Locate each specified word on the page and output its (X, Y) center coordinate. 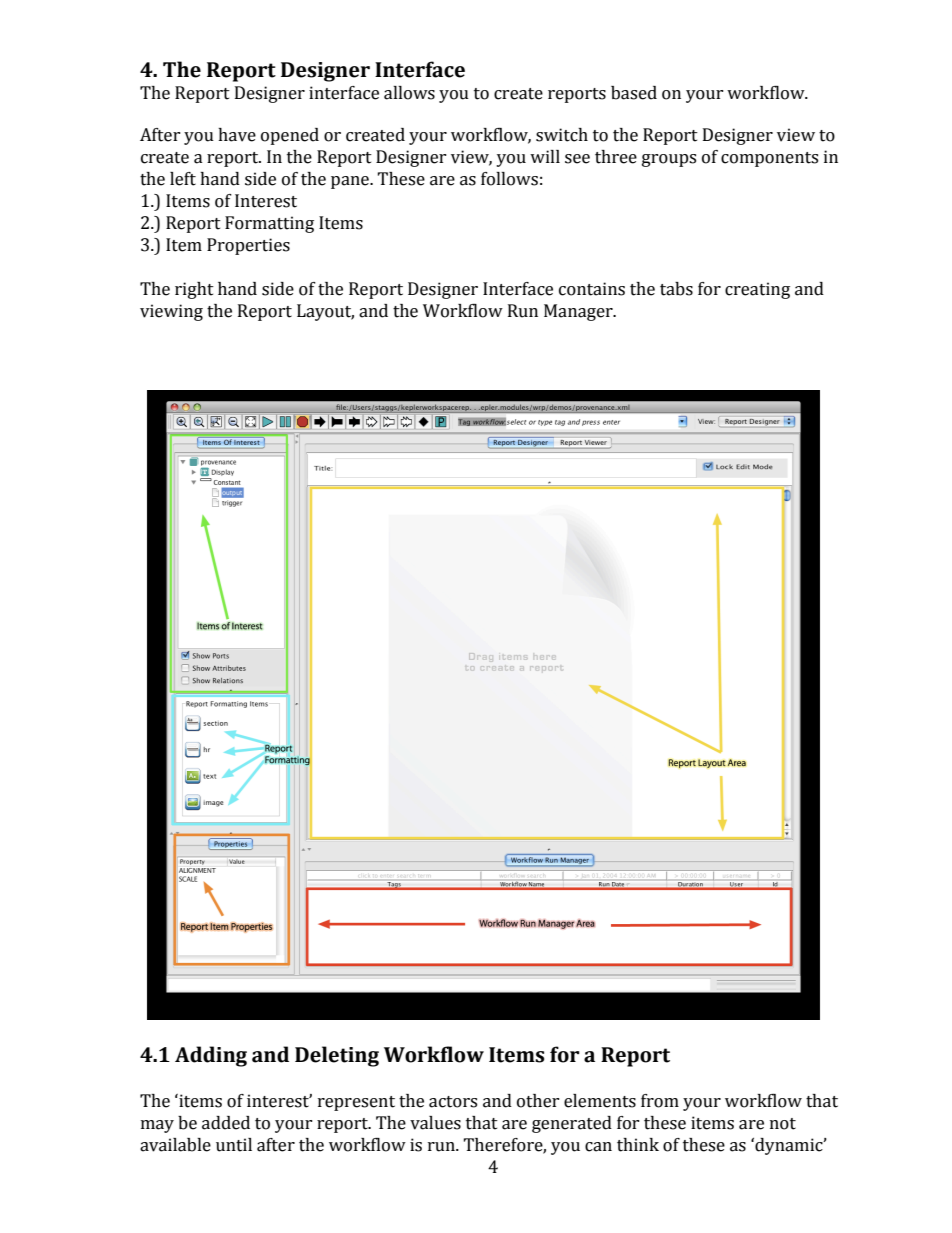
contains (592, 289)
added (226, 1123)
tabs (676, 289)
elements (600, 1101)
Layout (325, 312)
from (660, 1101)
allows (409, 93)
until (234, 1145)
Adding (211, 1056)
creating (757, 290)
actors (453, 1102)
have (237, 135)
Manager (579, 312)
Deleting (337, 1056)
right (194, 290)
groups (669, 160)
